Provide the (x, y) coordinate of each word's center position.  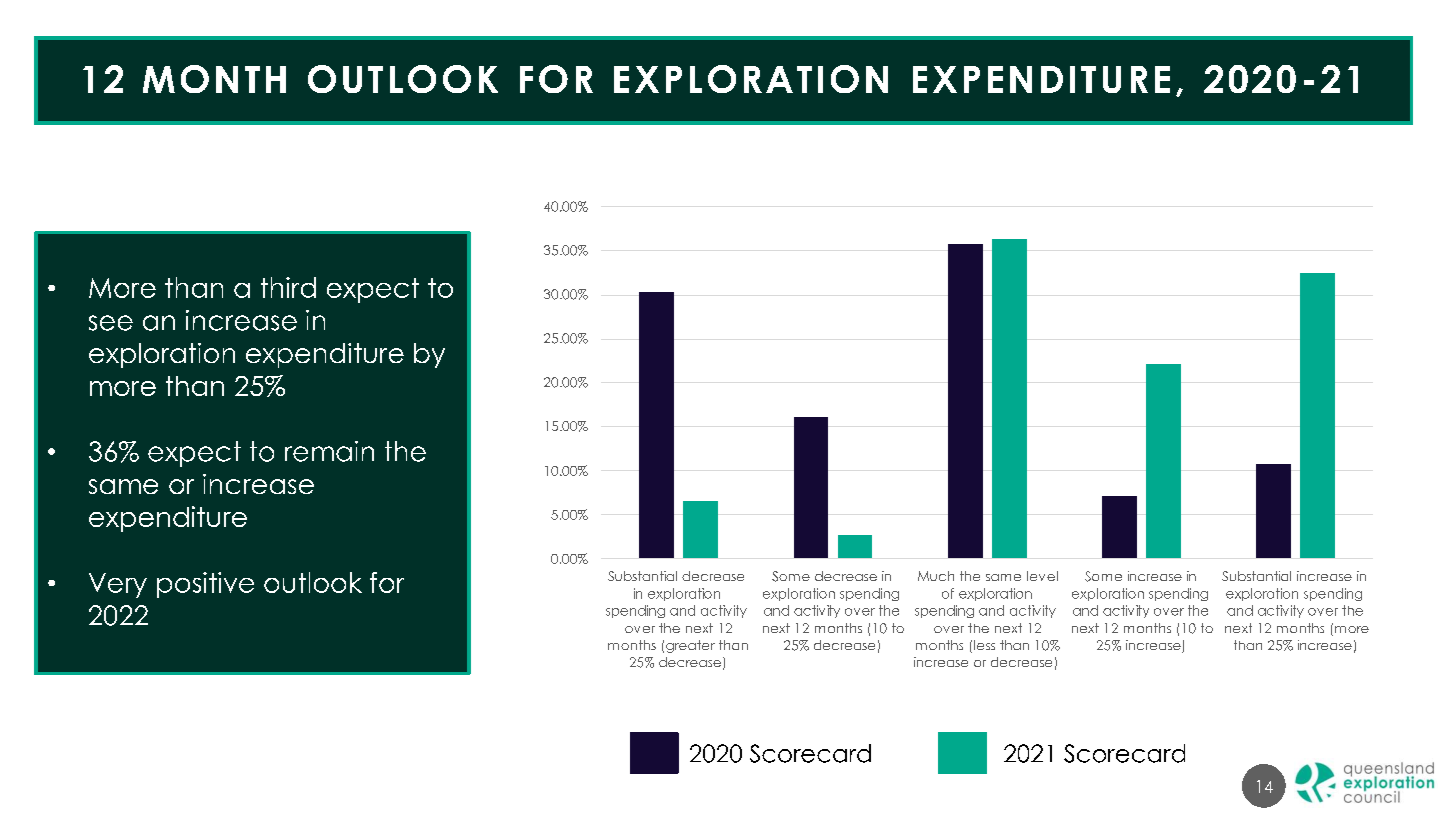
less (984, 645)
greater (690, 646)
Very (118, 585)
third (288, 287)
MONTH (214, 79)
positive (205, 585)
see (111, 323)
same (123, 486)
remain (329, 451)
